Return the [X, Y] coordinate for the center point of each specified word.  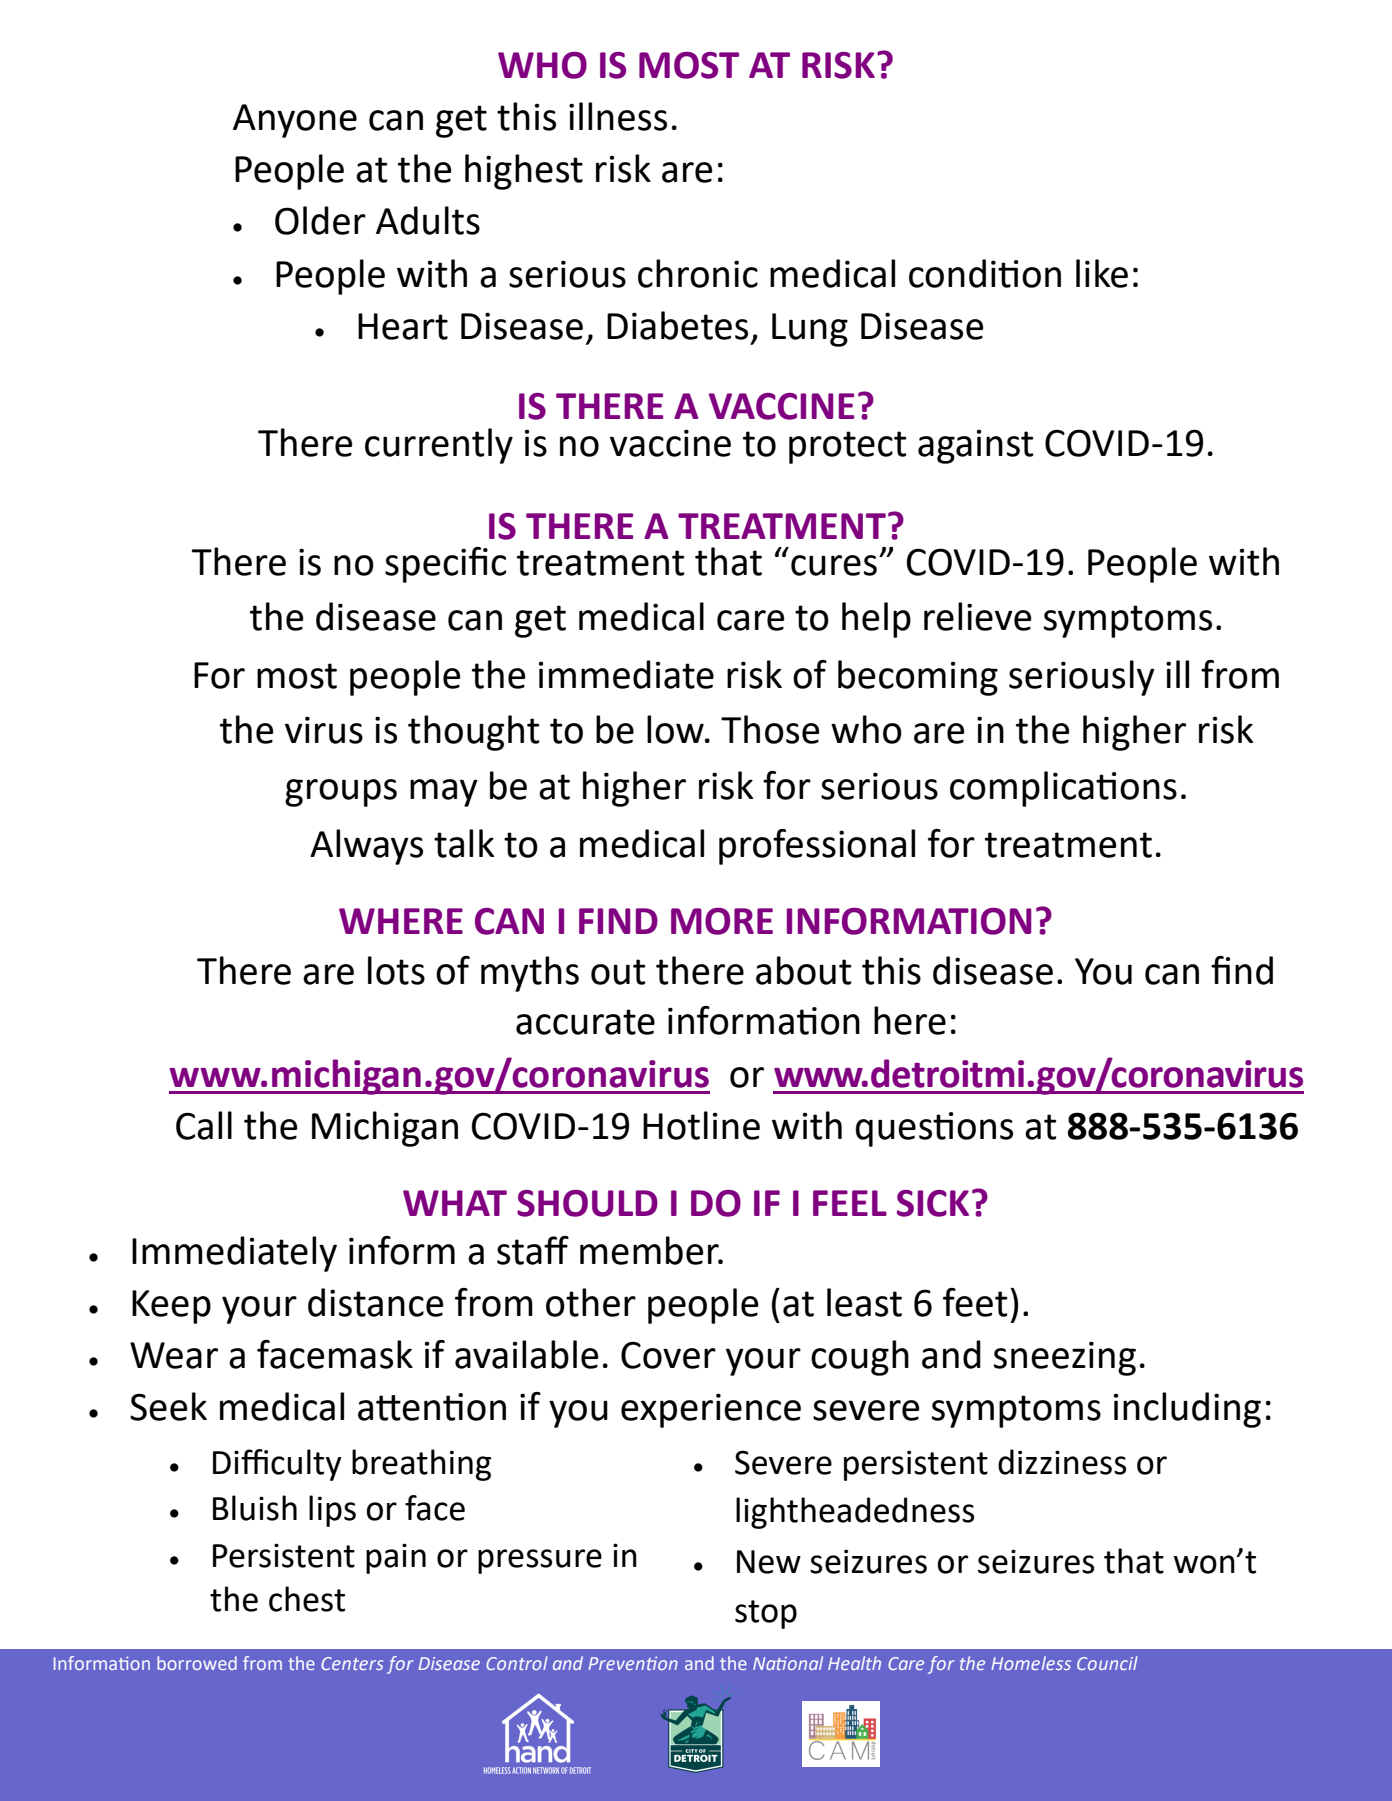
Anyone [295, 121]
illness [618, 116]
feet [975, 1302]
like [1102, 273]
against [976, 446]
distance [376, 1302]
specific [445, 565]
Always [366, 847]
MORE [722, 921]
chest [307, 1599]
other [591, 1302]
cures [834, 565]
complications [1063, 789]
